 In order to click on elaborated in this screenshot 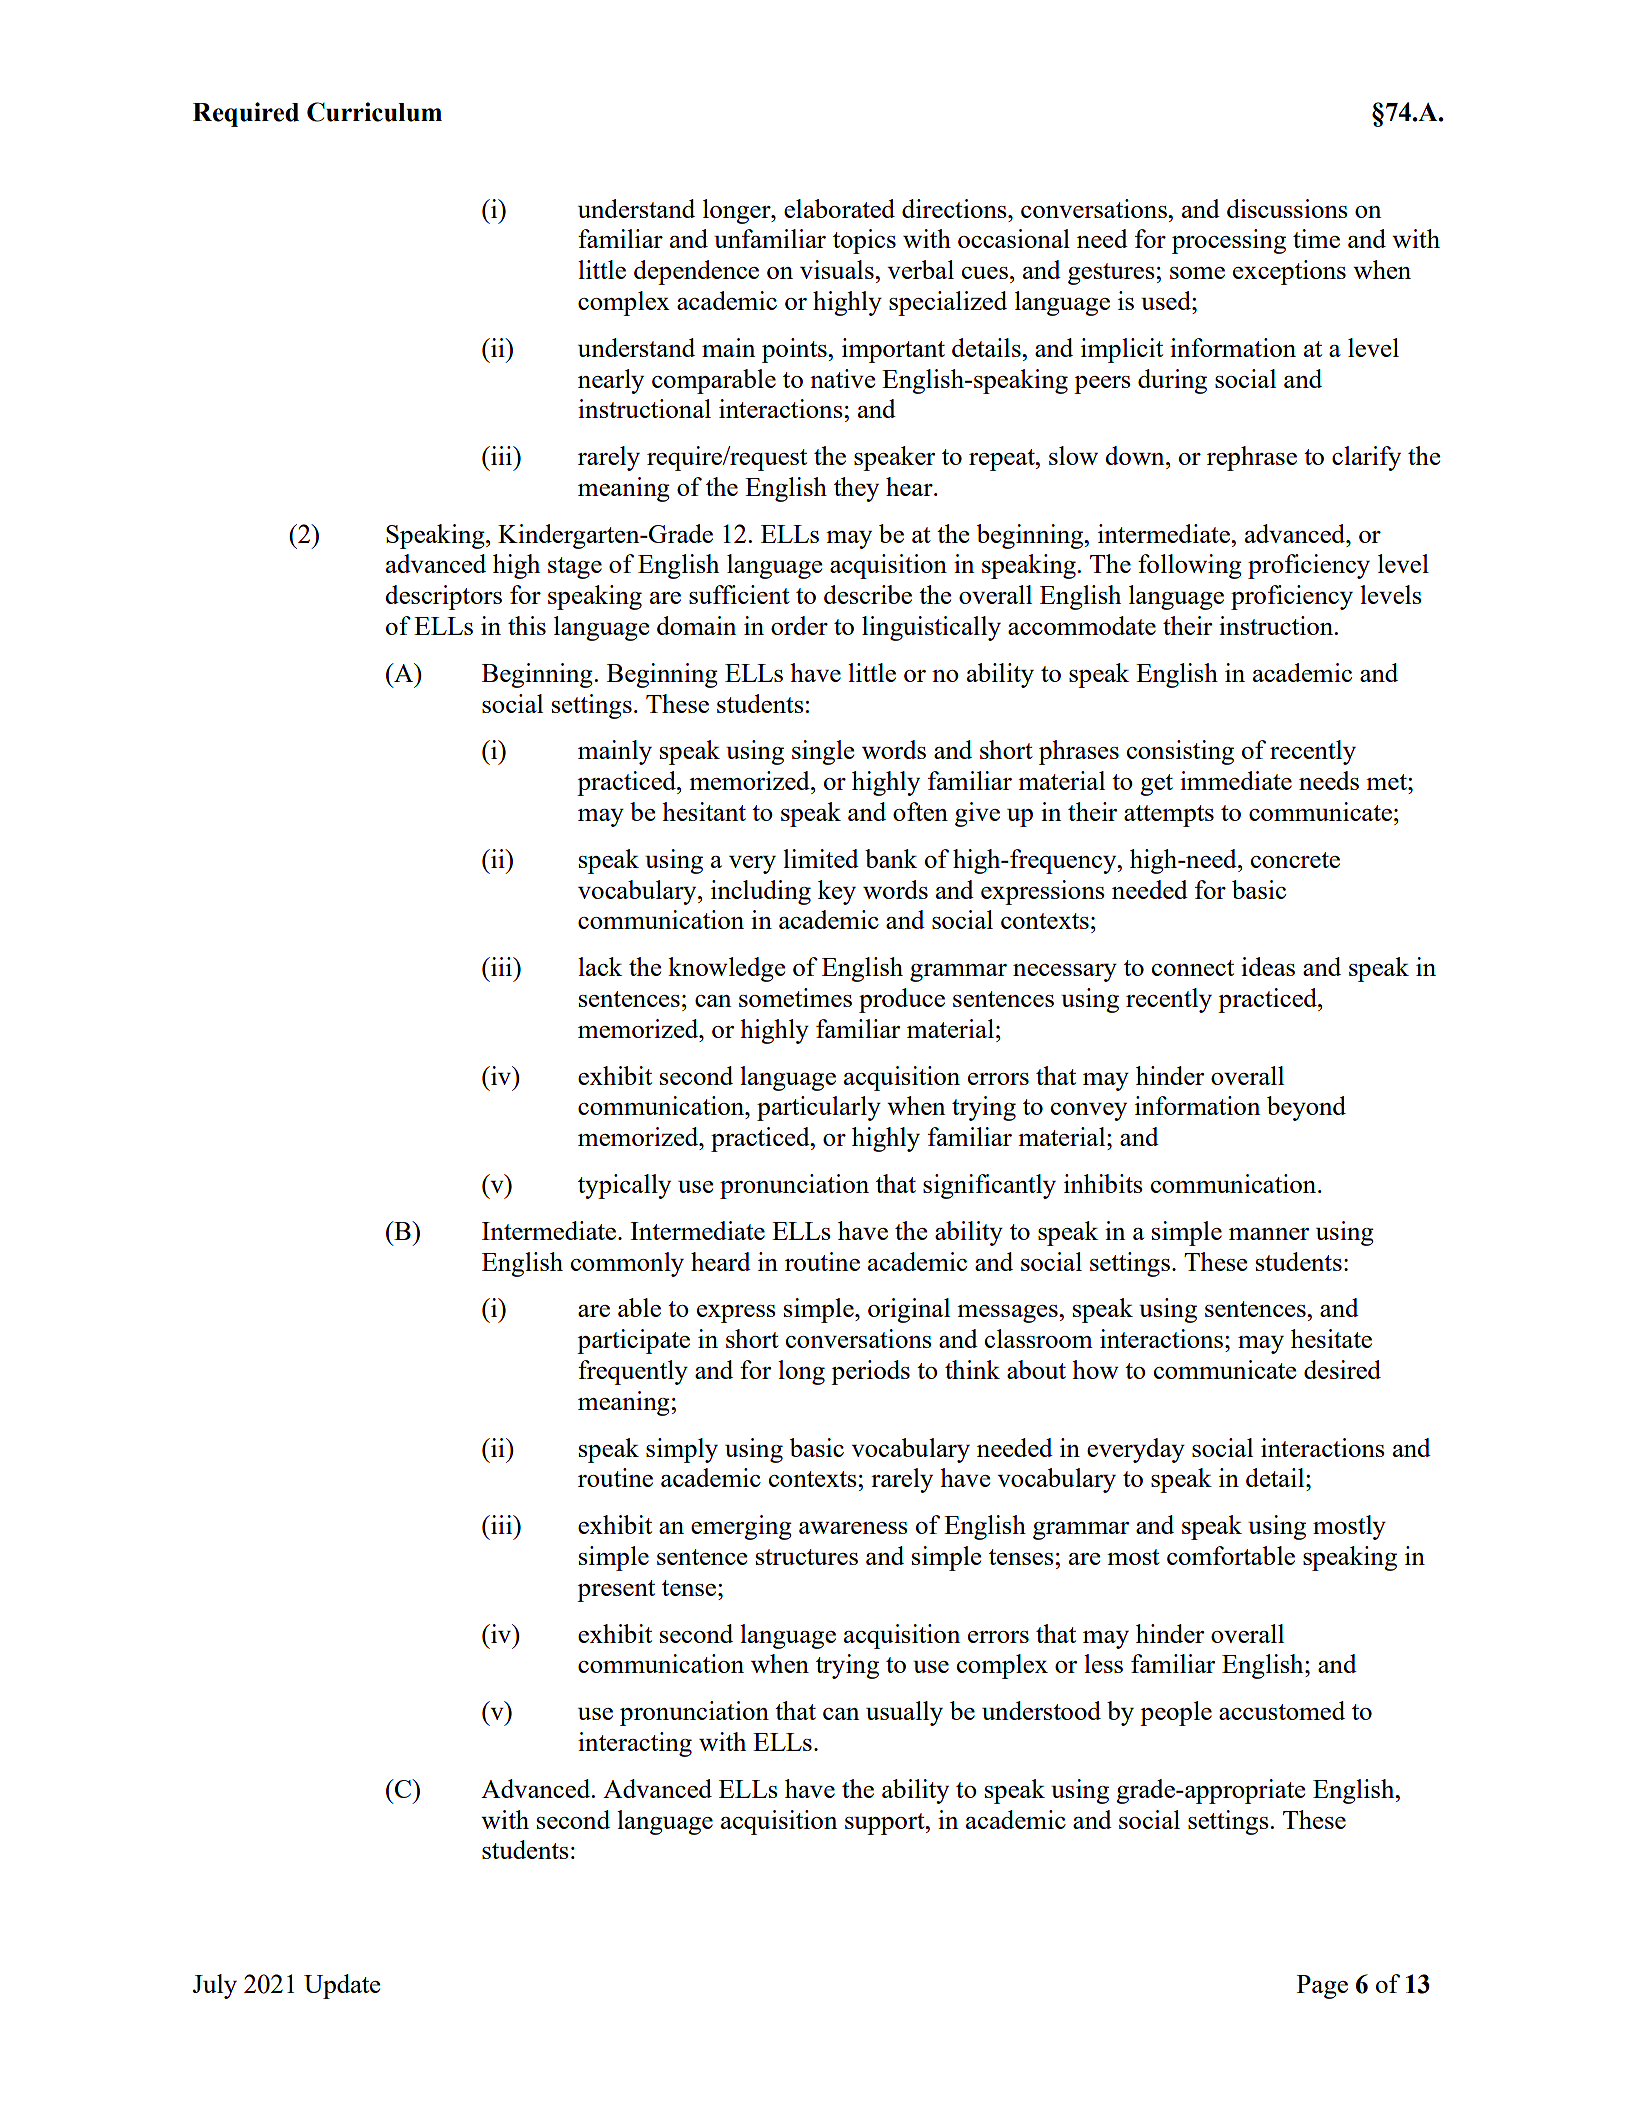, I will do `click(839, 208)`.
